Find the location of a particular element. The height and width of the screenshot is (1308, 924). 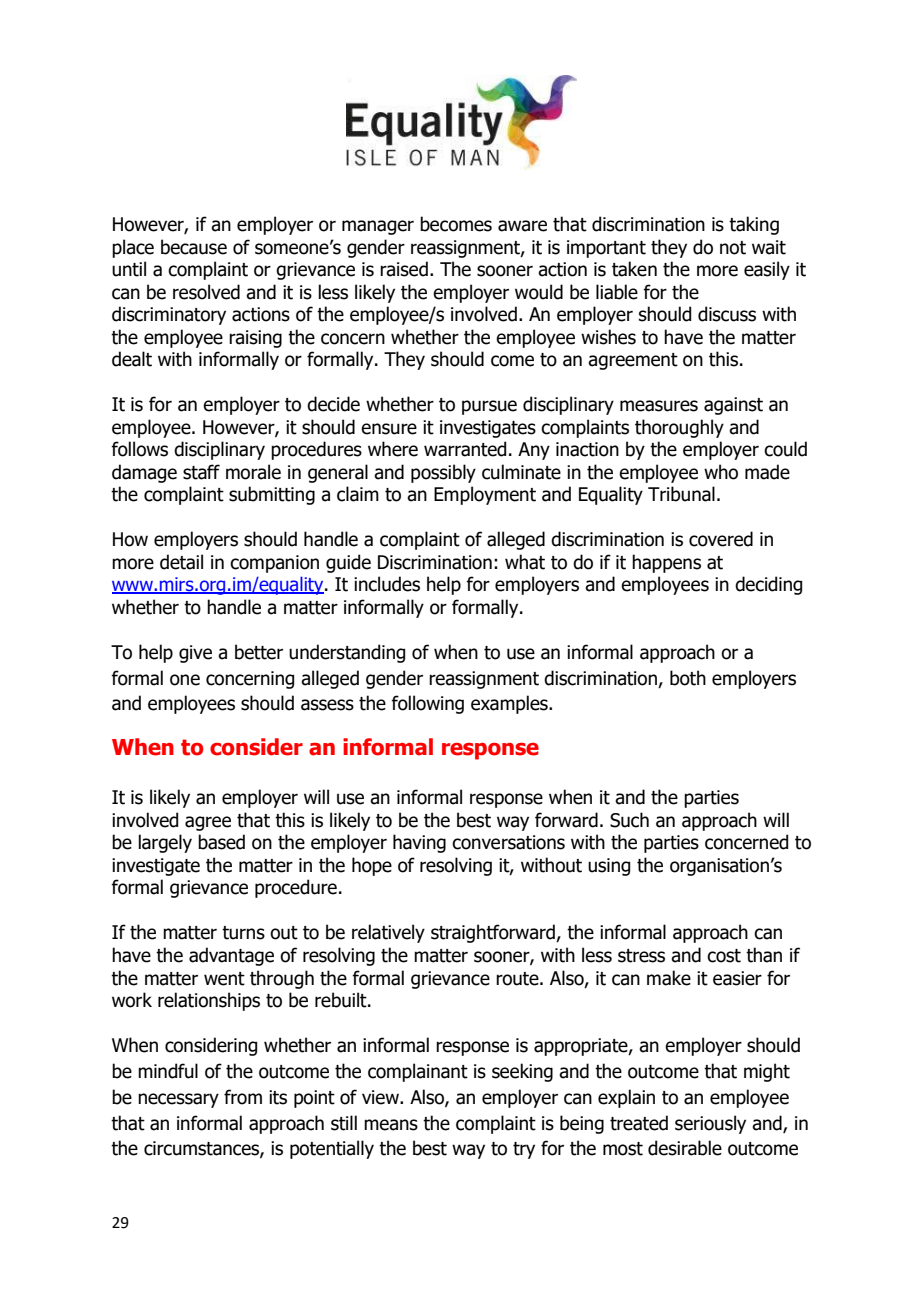

not is located at coordinates (733, 248).
